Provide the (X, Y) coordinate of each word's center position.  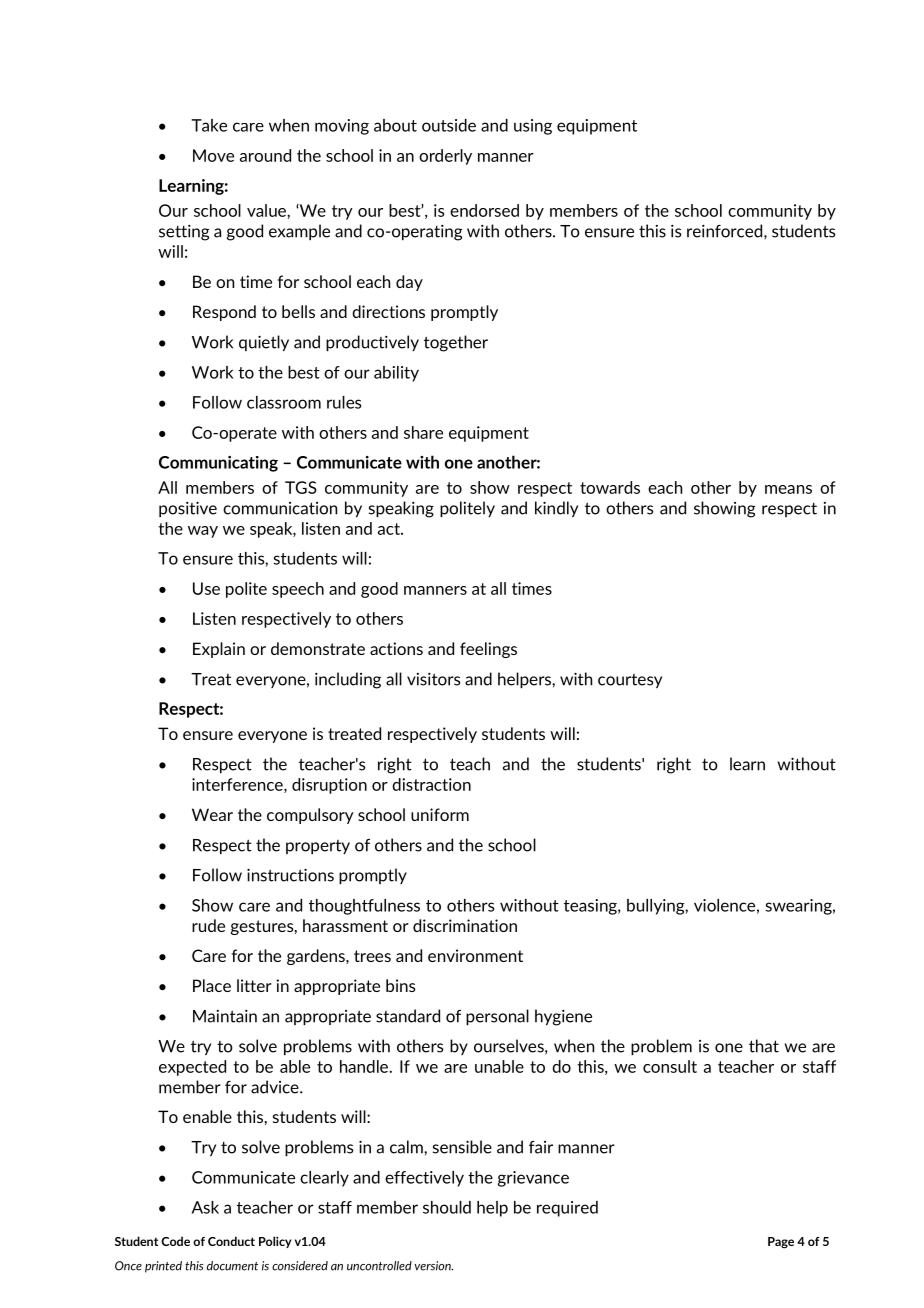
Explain (219, 650)
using (533, 127)
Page (781, 1243)
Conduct (231, 1241)
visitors (434, 679)
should (447, 1207)
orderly (445, 157)
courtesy (630, 681)
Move (213, 155)
